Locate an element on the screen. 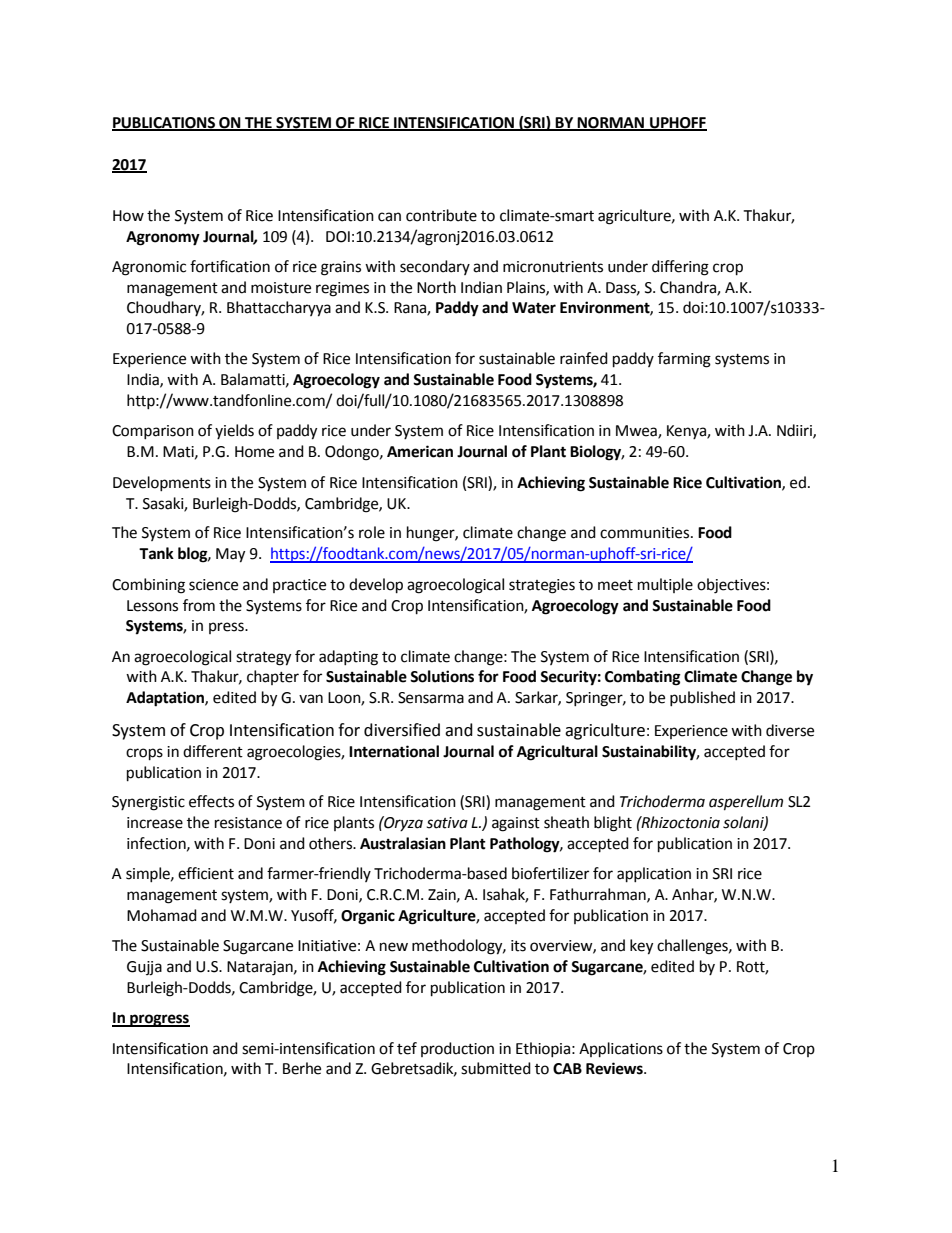 This screenshot has width=952, height=1233. sativa is located at coordinates (447, 823).
